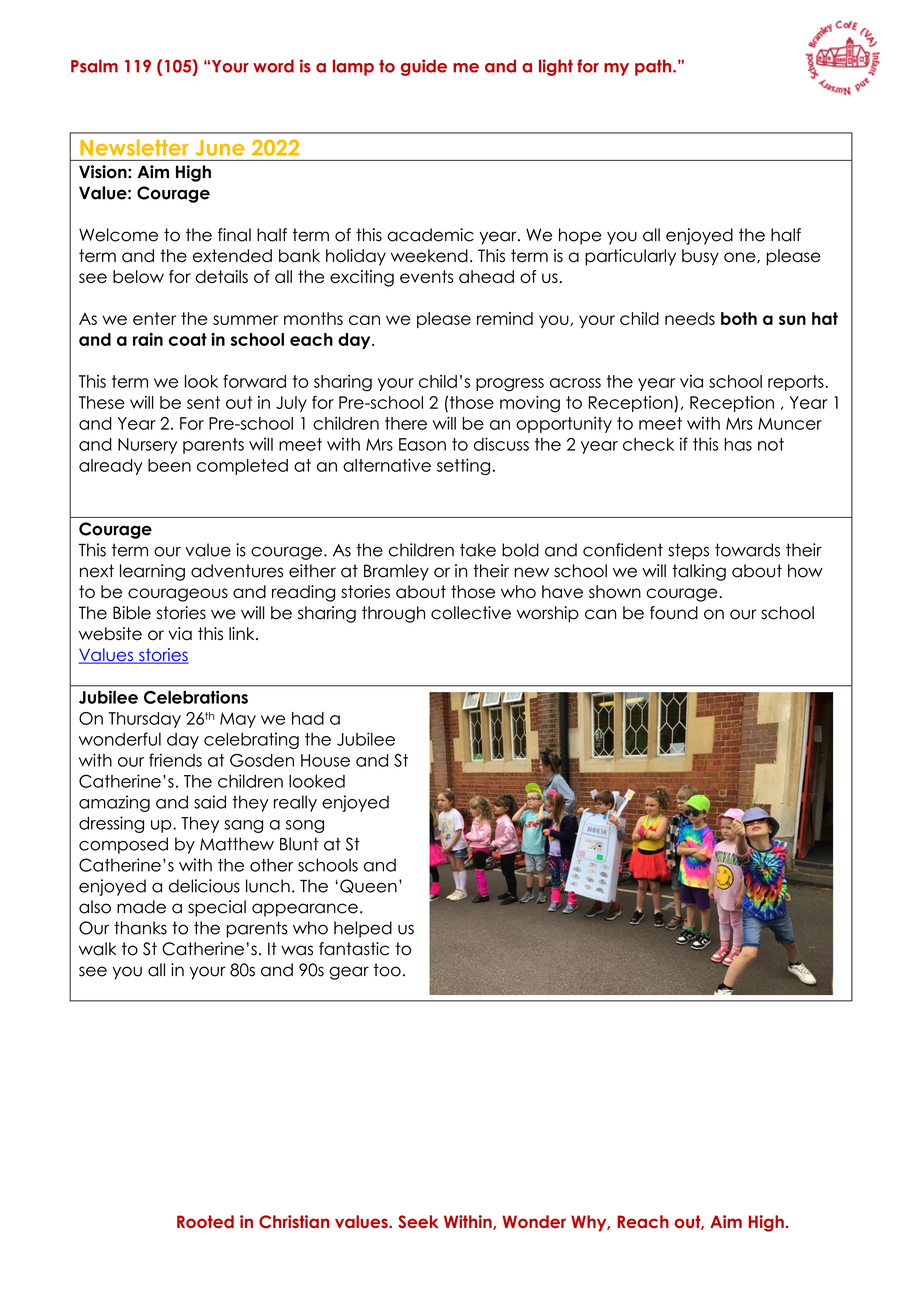 The width and height of the screenshot is (924, 1308). What do you see at coordinates (424, 67) in the screenshot?
I see `guide` at bounding box center [424, 67].
